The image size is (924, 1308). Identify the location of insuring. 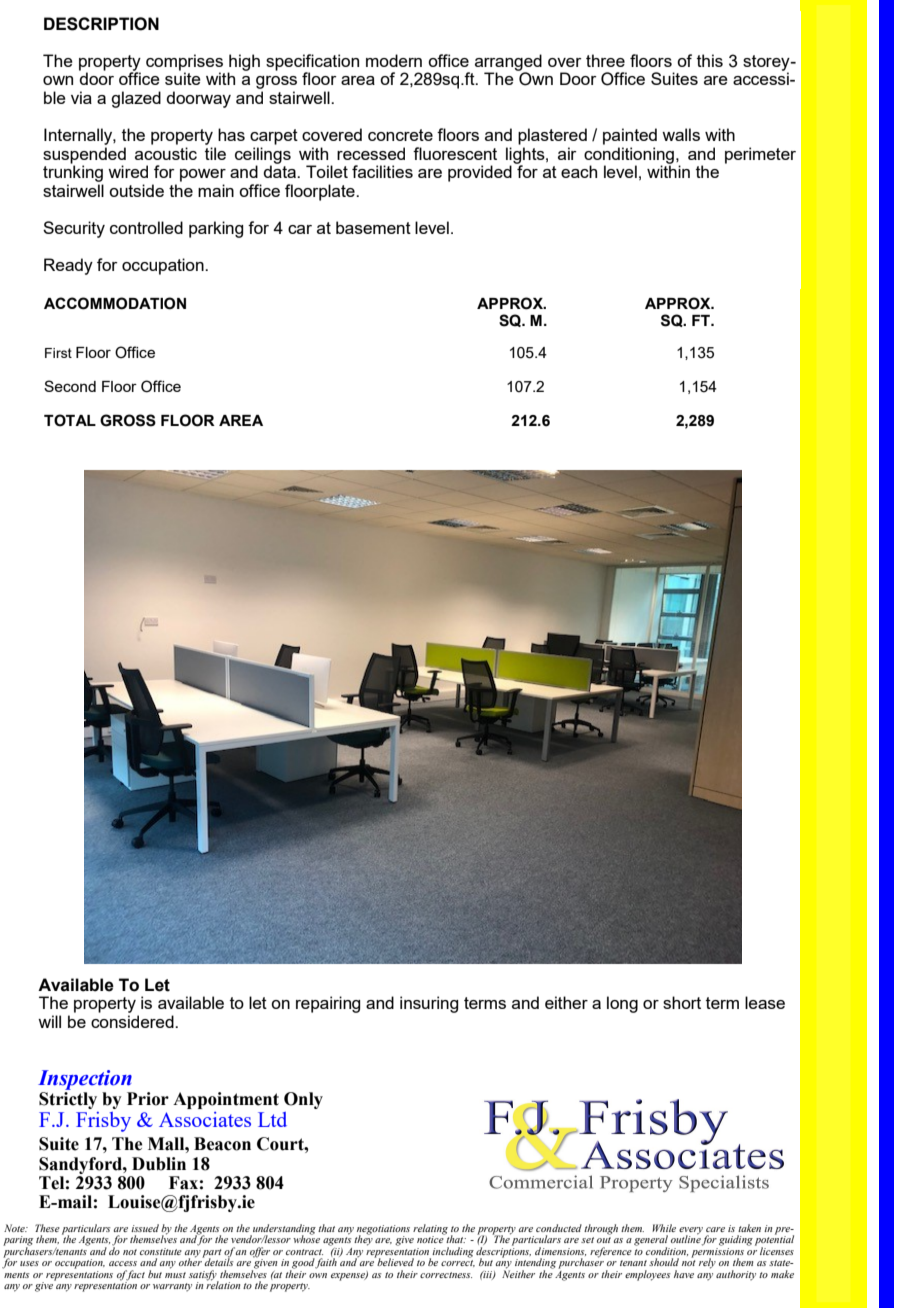
(429, 1004).
